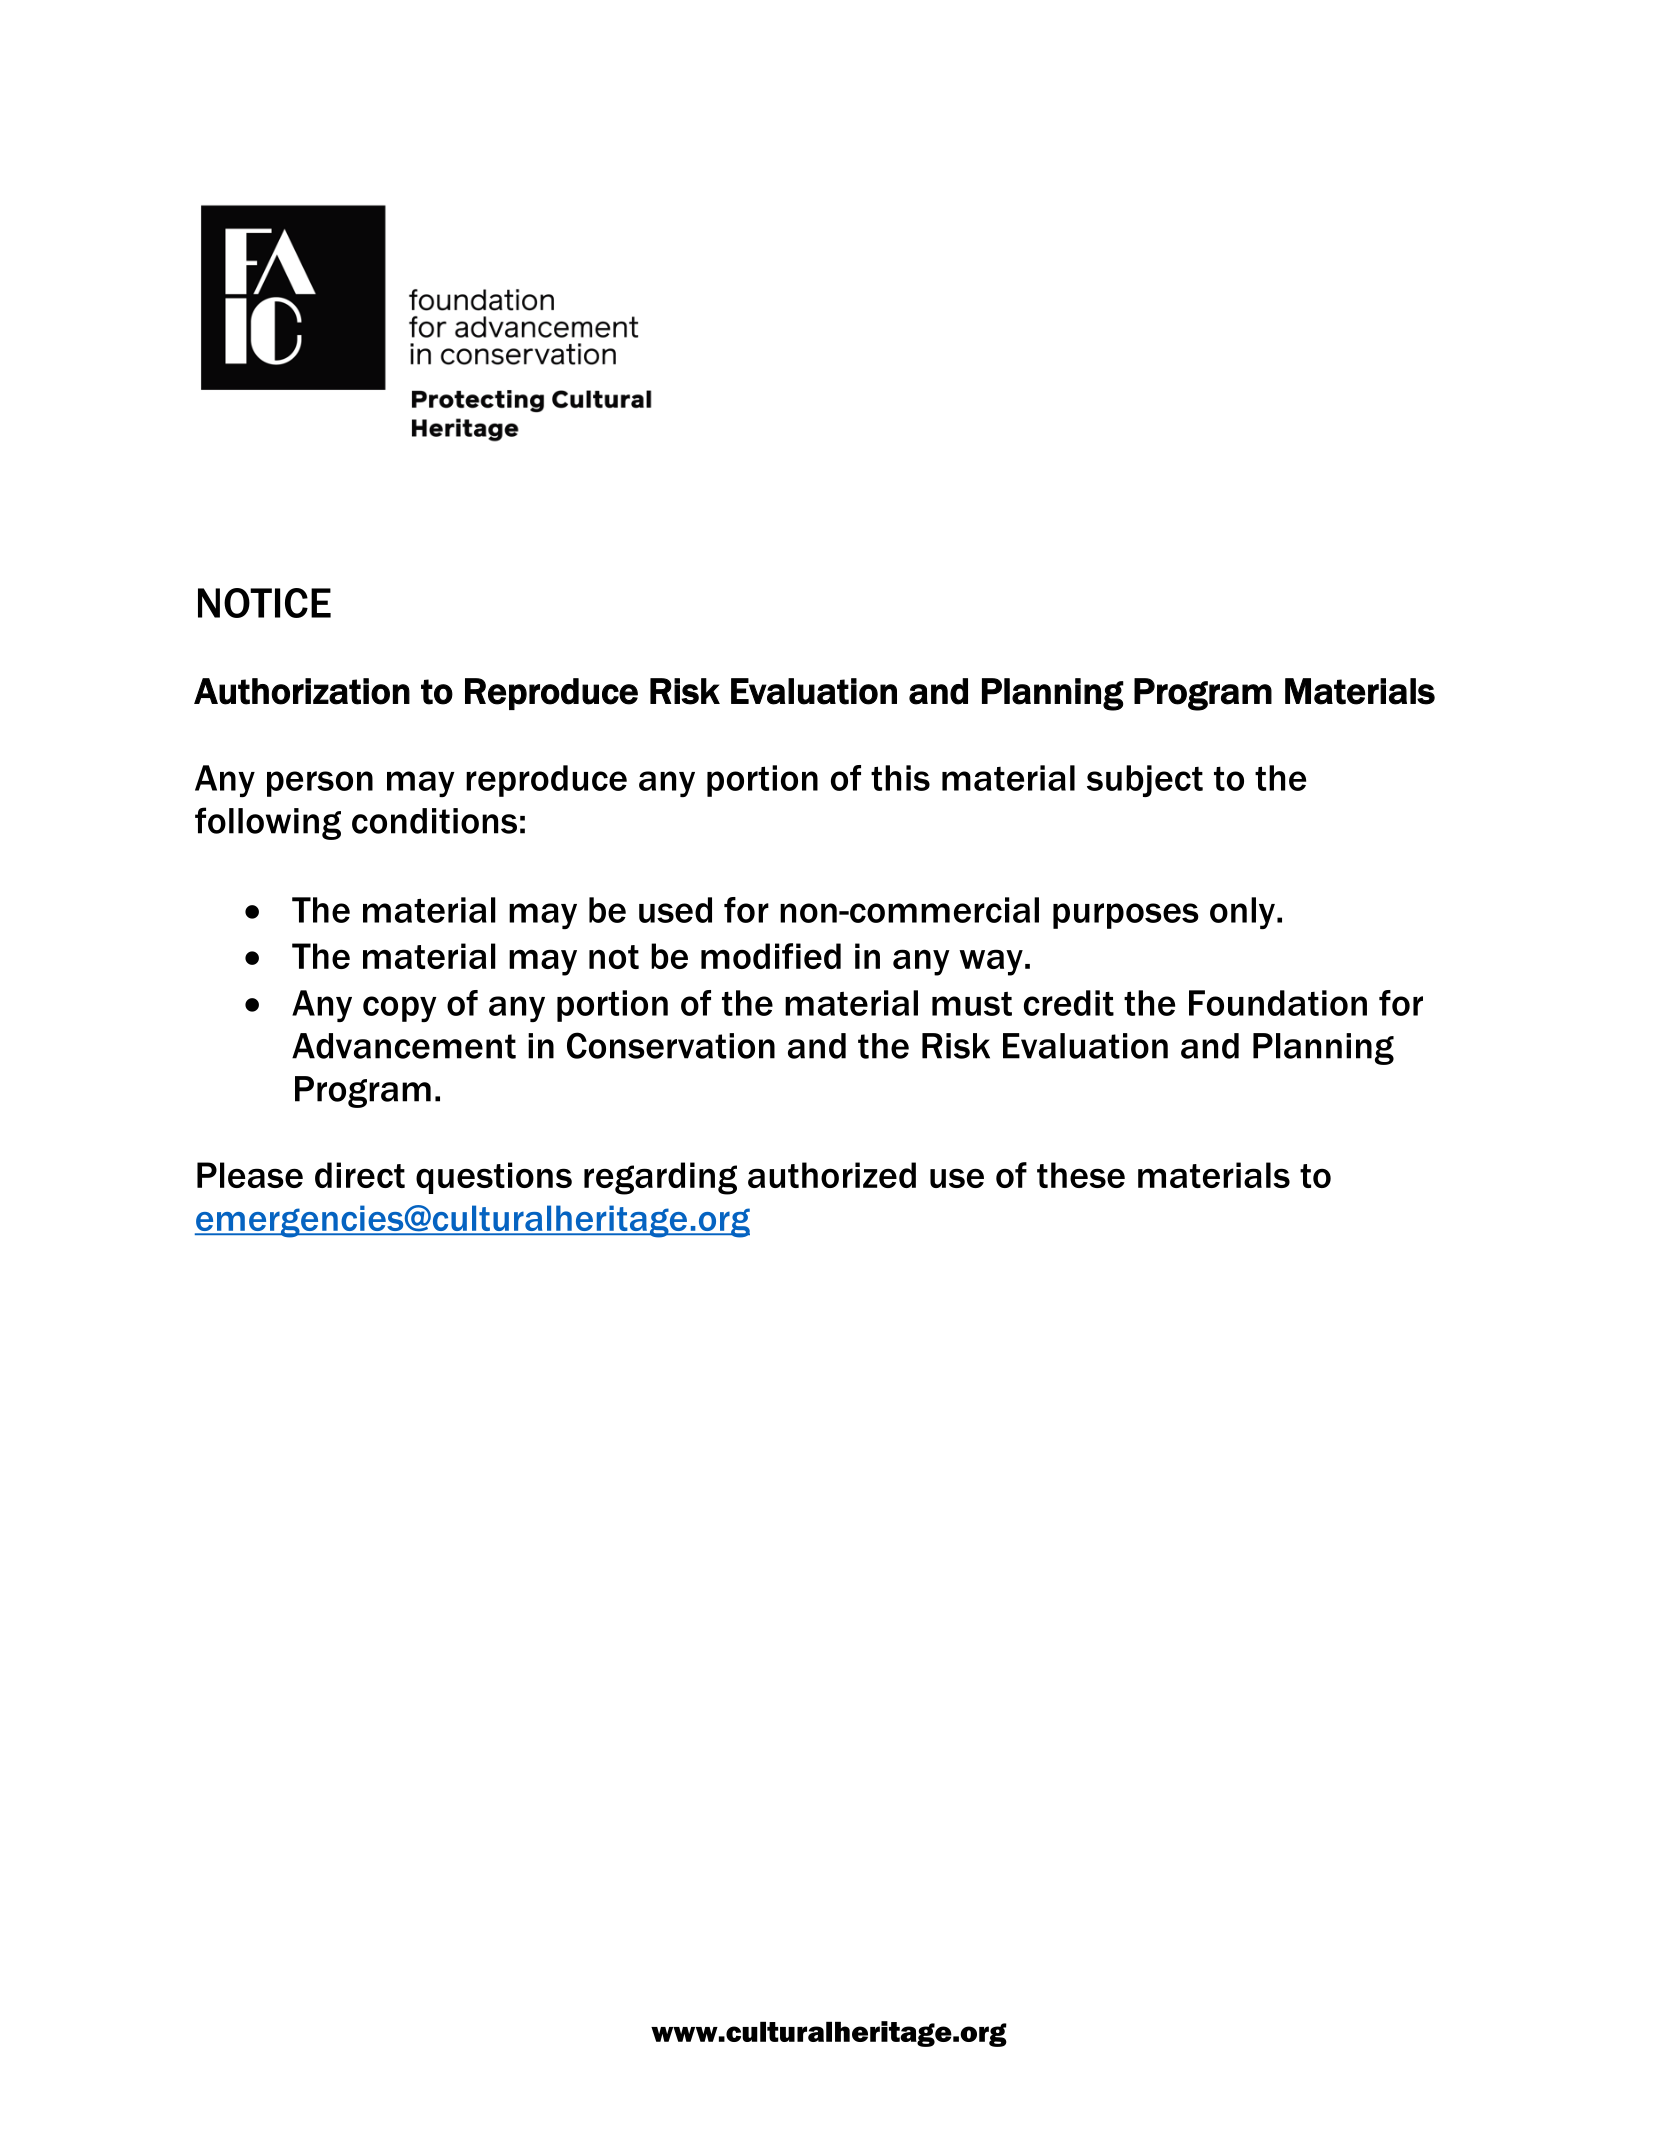  What do you see at coordinates (1081, 1175) in the document?
I see `these` at bounding box center [1081, 1175].
